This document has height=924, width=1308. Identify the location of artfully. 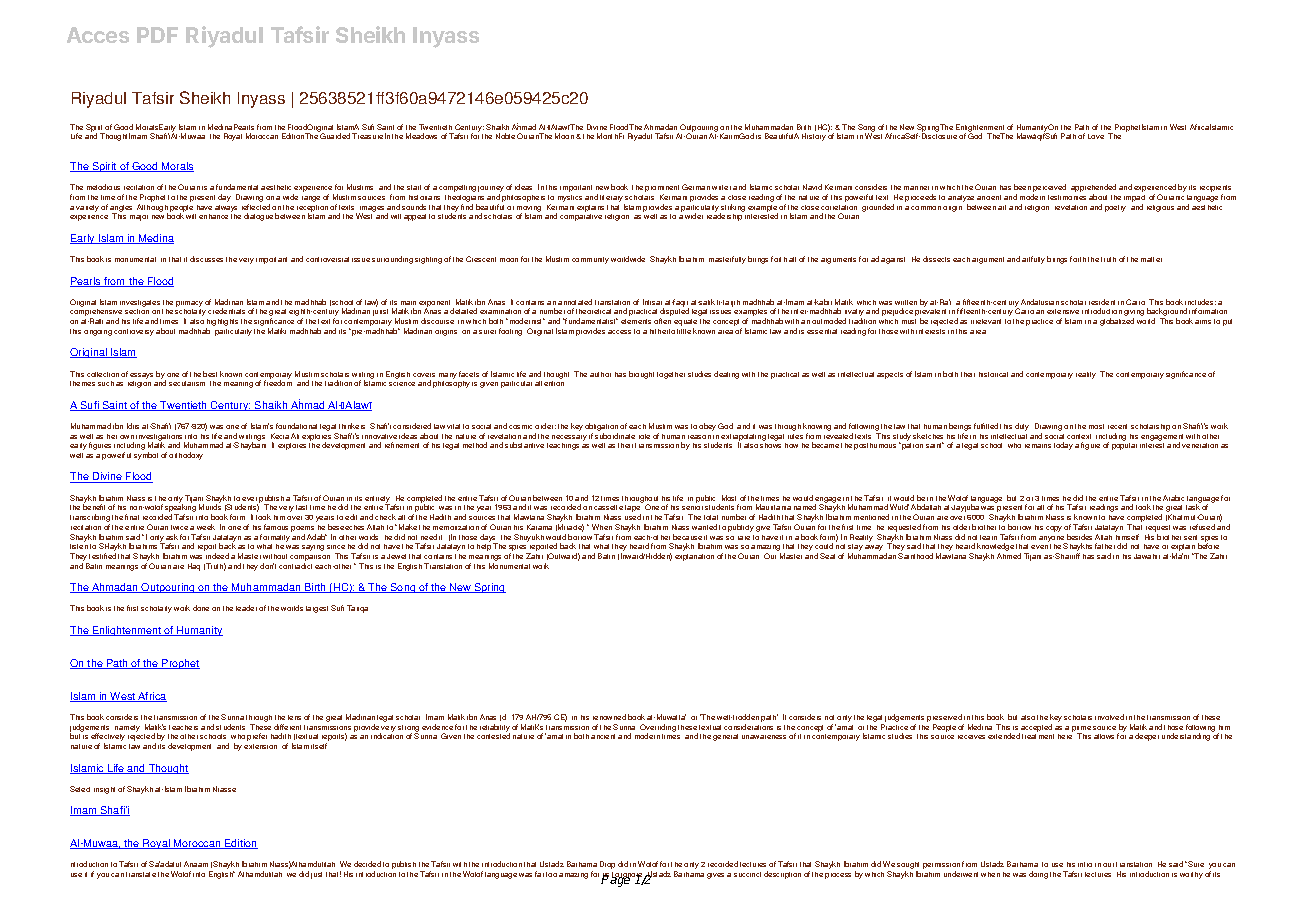
(1033, 260).
